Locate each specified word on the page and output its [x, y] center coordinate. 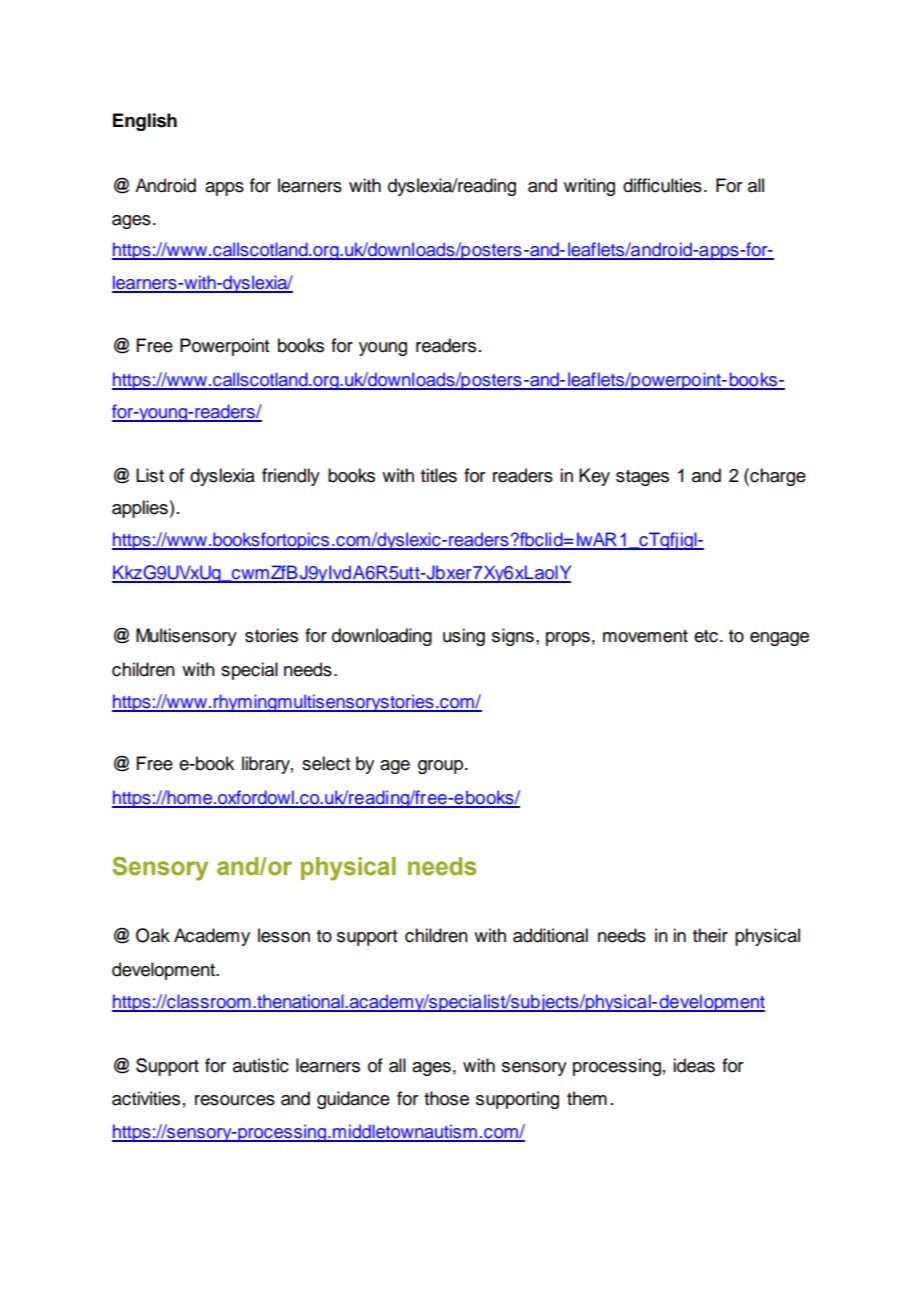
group [442, 767]
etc [706, 636]
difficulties [662, 185]
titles [439, 475]
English [145, 122]
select [326, 763]
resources [235, 1100]
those [446, 1098]
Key [594, 477]
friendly [291, 477]
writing [589, 187]
